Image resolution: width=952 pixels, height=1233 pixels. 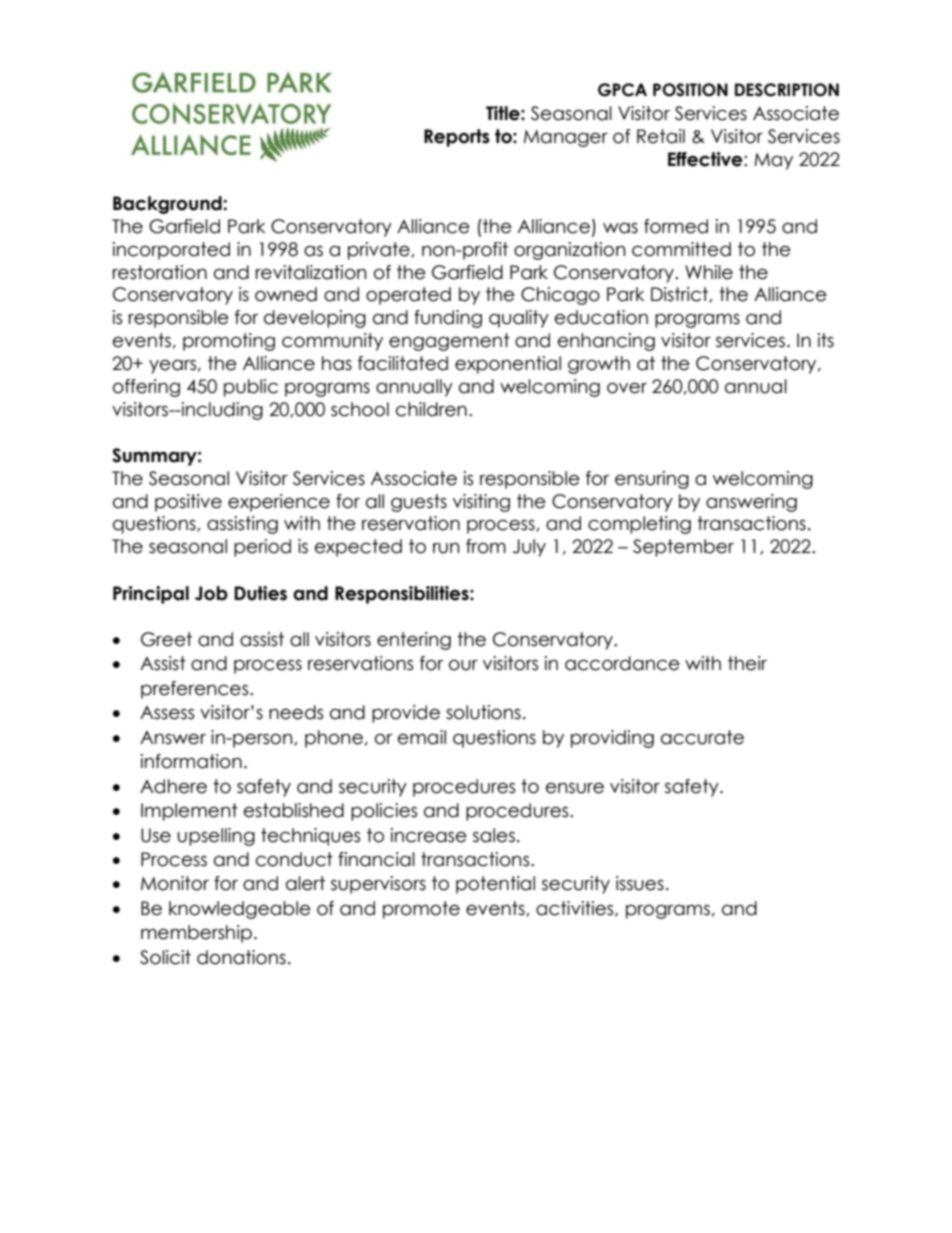 I want to click on DESCRIPTION, so click(x=787, y=90).
